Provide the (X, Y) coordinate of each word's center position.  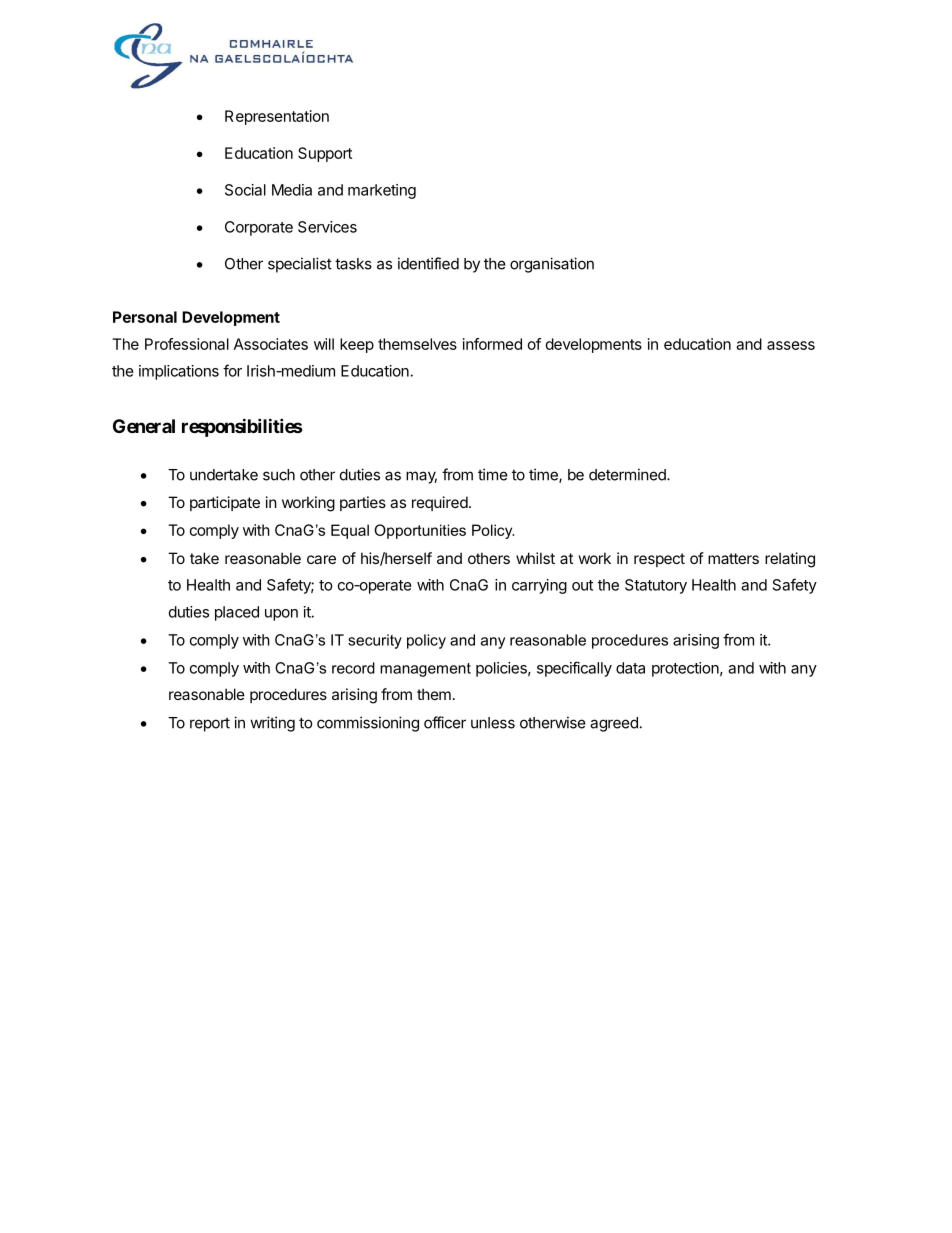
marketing (382, 191)
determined (628, 474)
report (210, 725)
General (144, 426)
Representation (277, 117)
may (421, 477)
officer (445, 722)
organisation (552, 265)
